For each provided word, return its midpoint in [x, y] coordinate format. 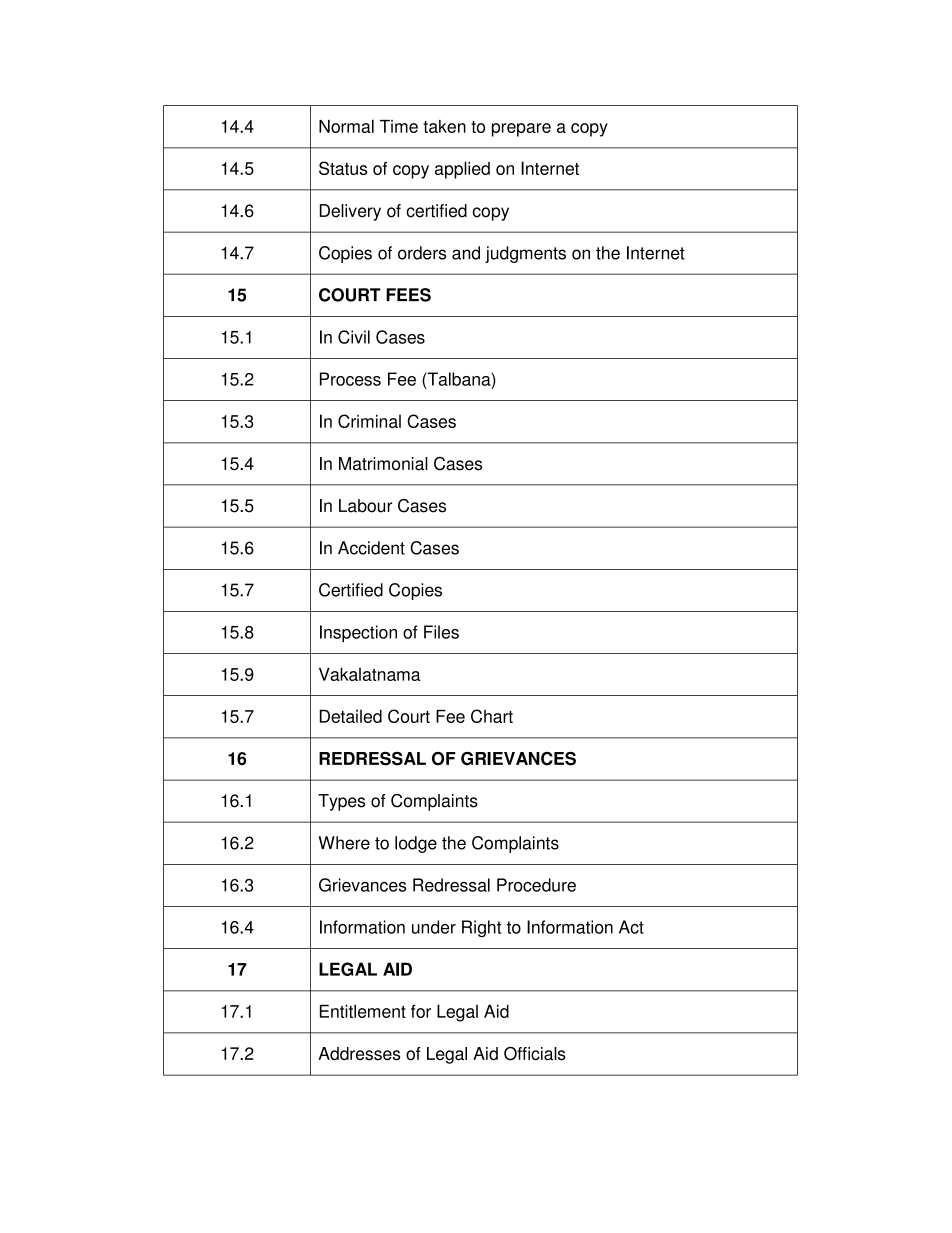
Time [399, 126]
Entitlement [363, 1011]
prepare [521, 130]
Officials [535, 1054]
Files [441, 632]
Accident [371, 548]
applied [462, 170]
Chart [492, 716]
